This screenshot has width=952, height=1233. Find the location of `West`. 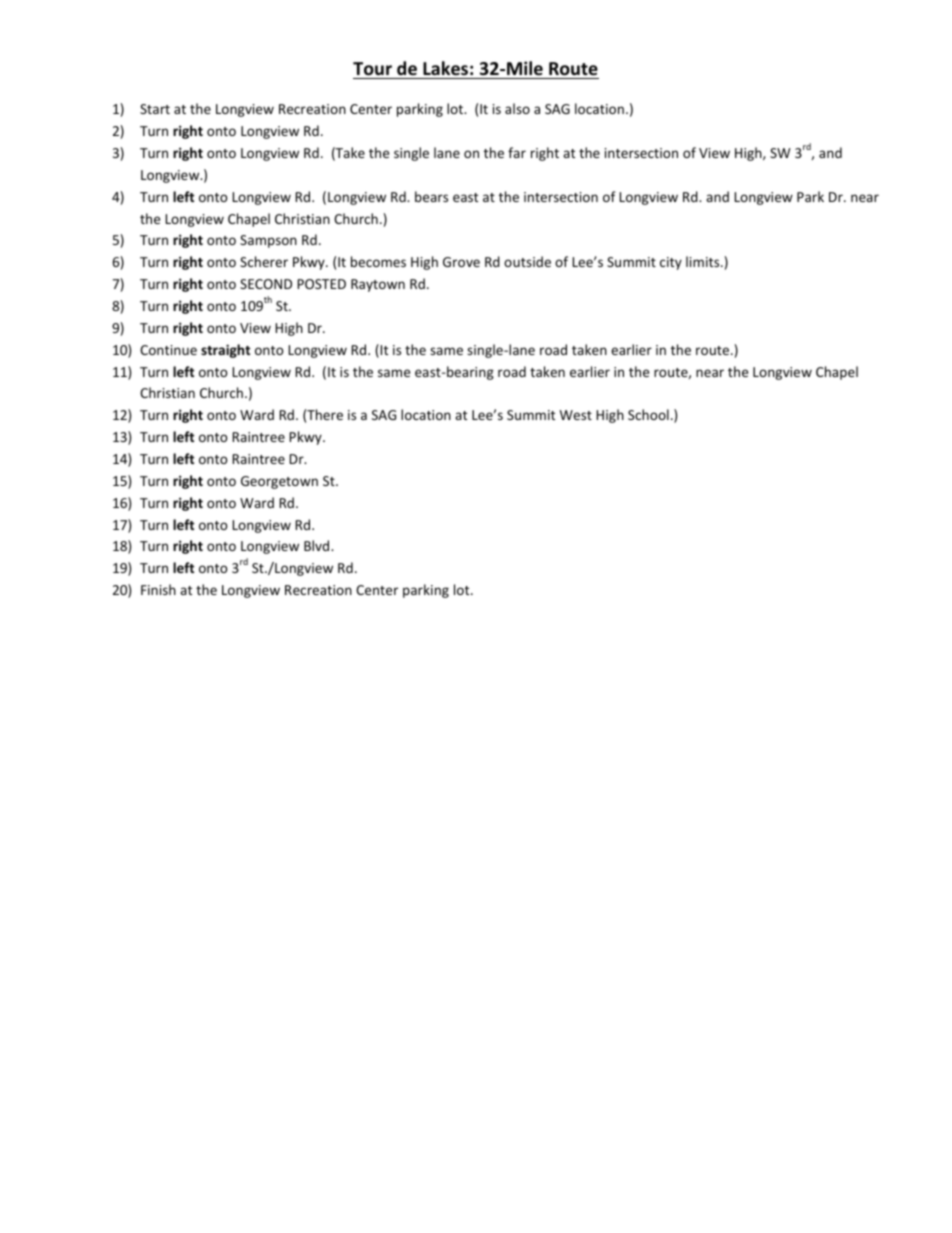

West is located at coordinates (576, 415).
